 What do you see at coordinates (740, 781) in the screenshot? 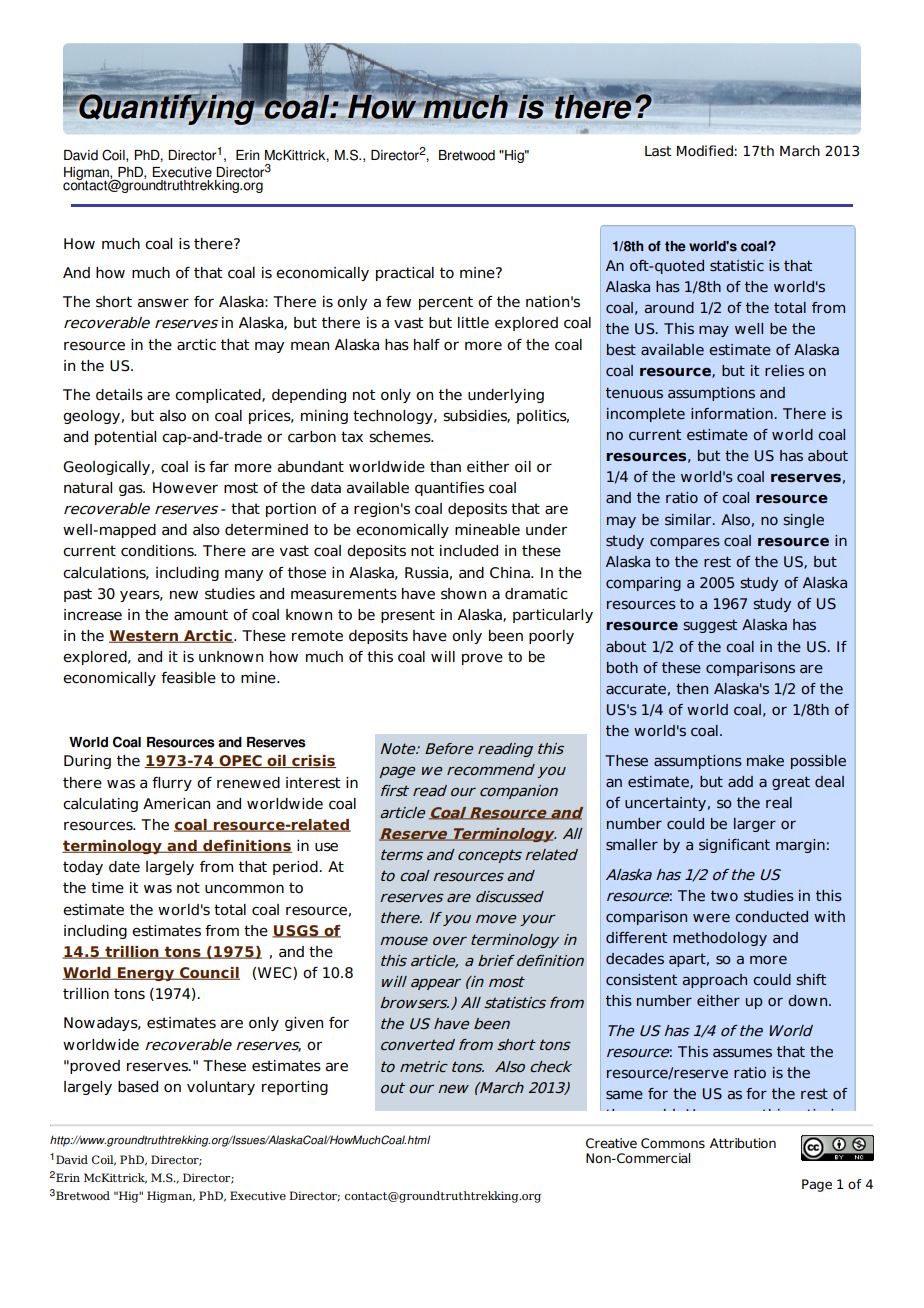
I see `add` at bounding box center [740, 781].
